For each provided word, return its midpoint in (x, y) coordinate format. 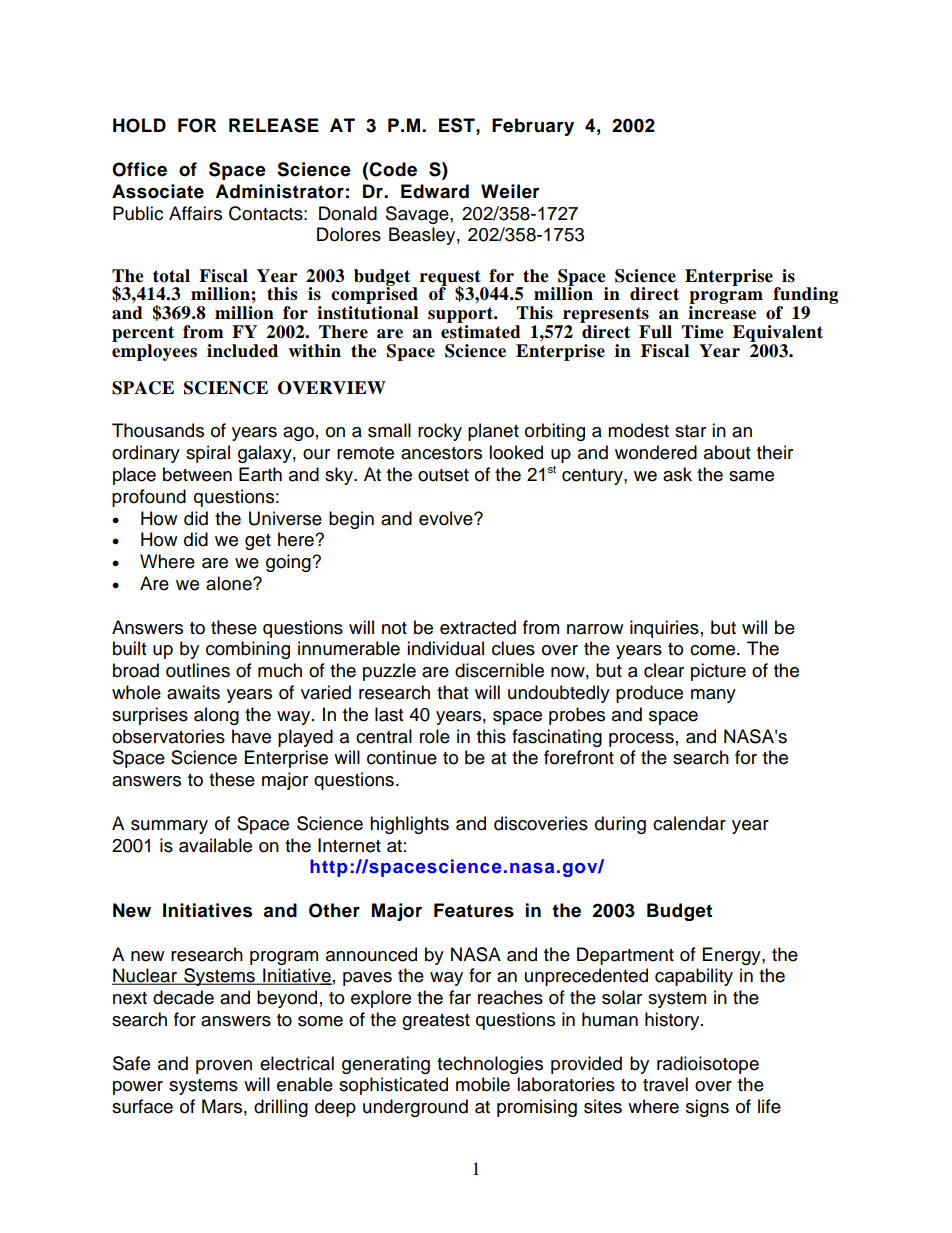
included (242, 351)
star (690, 431)
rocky (440, 432)
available (215, 845)
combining (248, 650)
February (533, 127)
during (620, 825)
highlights (409, 825)
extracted (478, 627)
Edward (435, 191)
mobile (483, 1084)
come (714, 650)
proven (224, 1067)
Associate (158, 191)
